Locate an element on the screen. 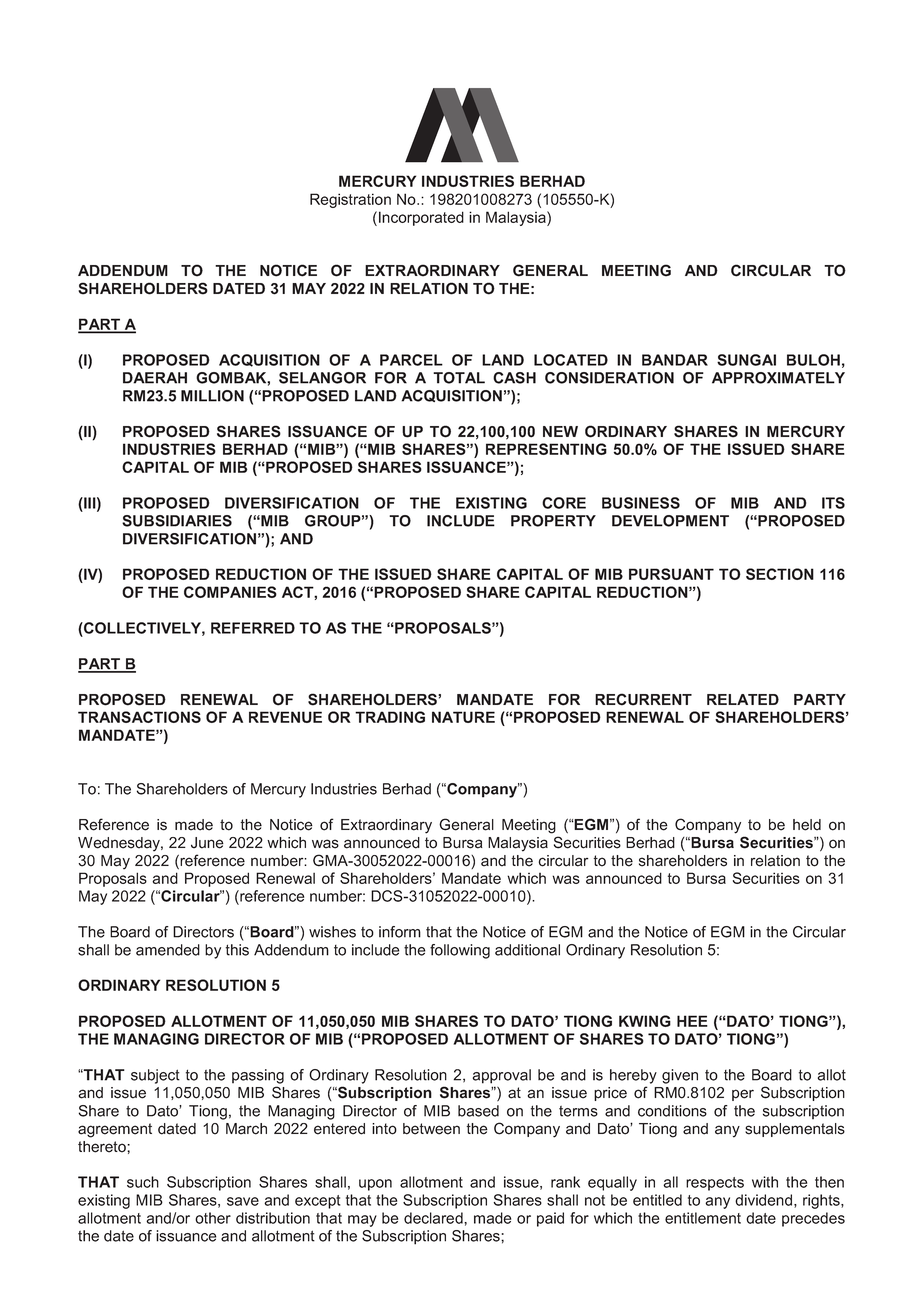 This screenshot has height=1308, width=924. held is located at coordinates (807, 825).
